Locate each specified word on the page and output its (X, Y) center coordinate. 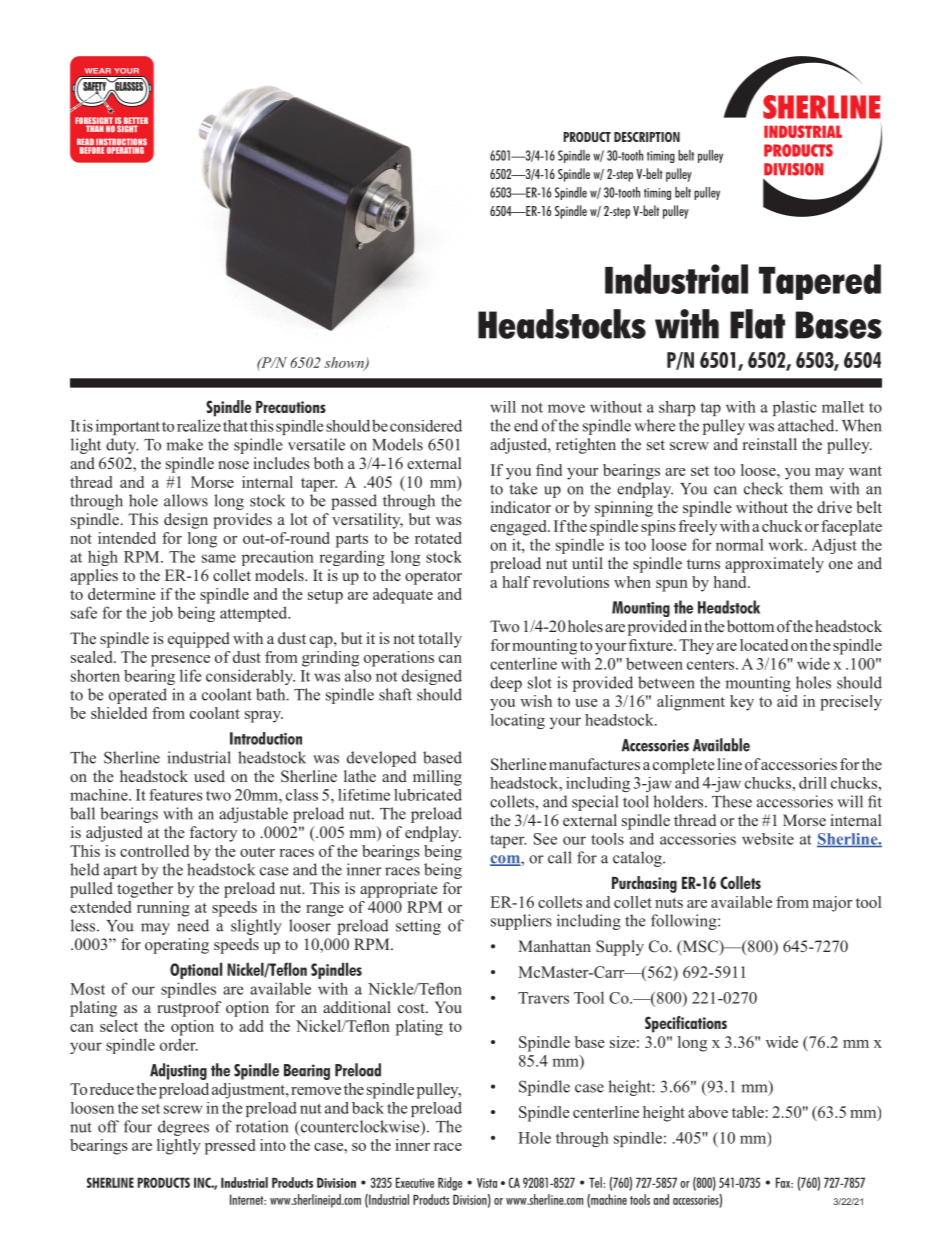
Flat (757, 324)
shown (345, 363)
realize (199, 425)
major (832, 904)
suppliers (521, 922)
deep (506, 684)
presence (180, 661)
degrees (183, 1128)
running (163, 909)
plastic (795, 408)
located (764, 645)
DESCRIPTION (647, 137)
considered (426, 425)
